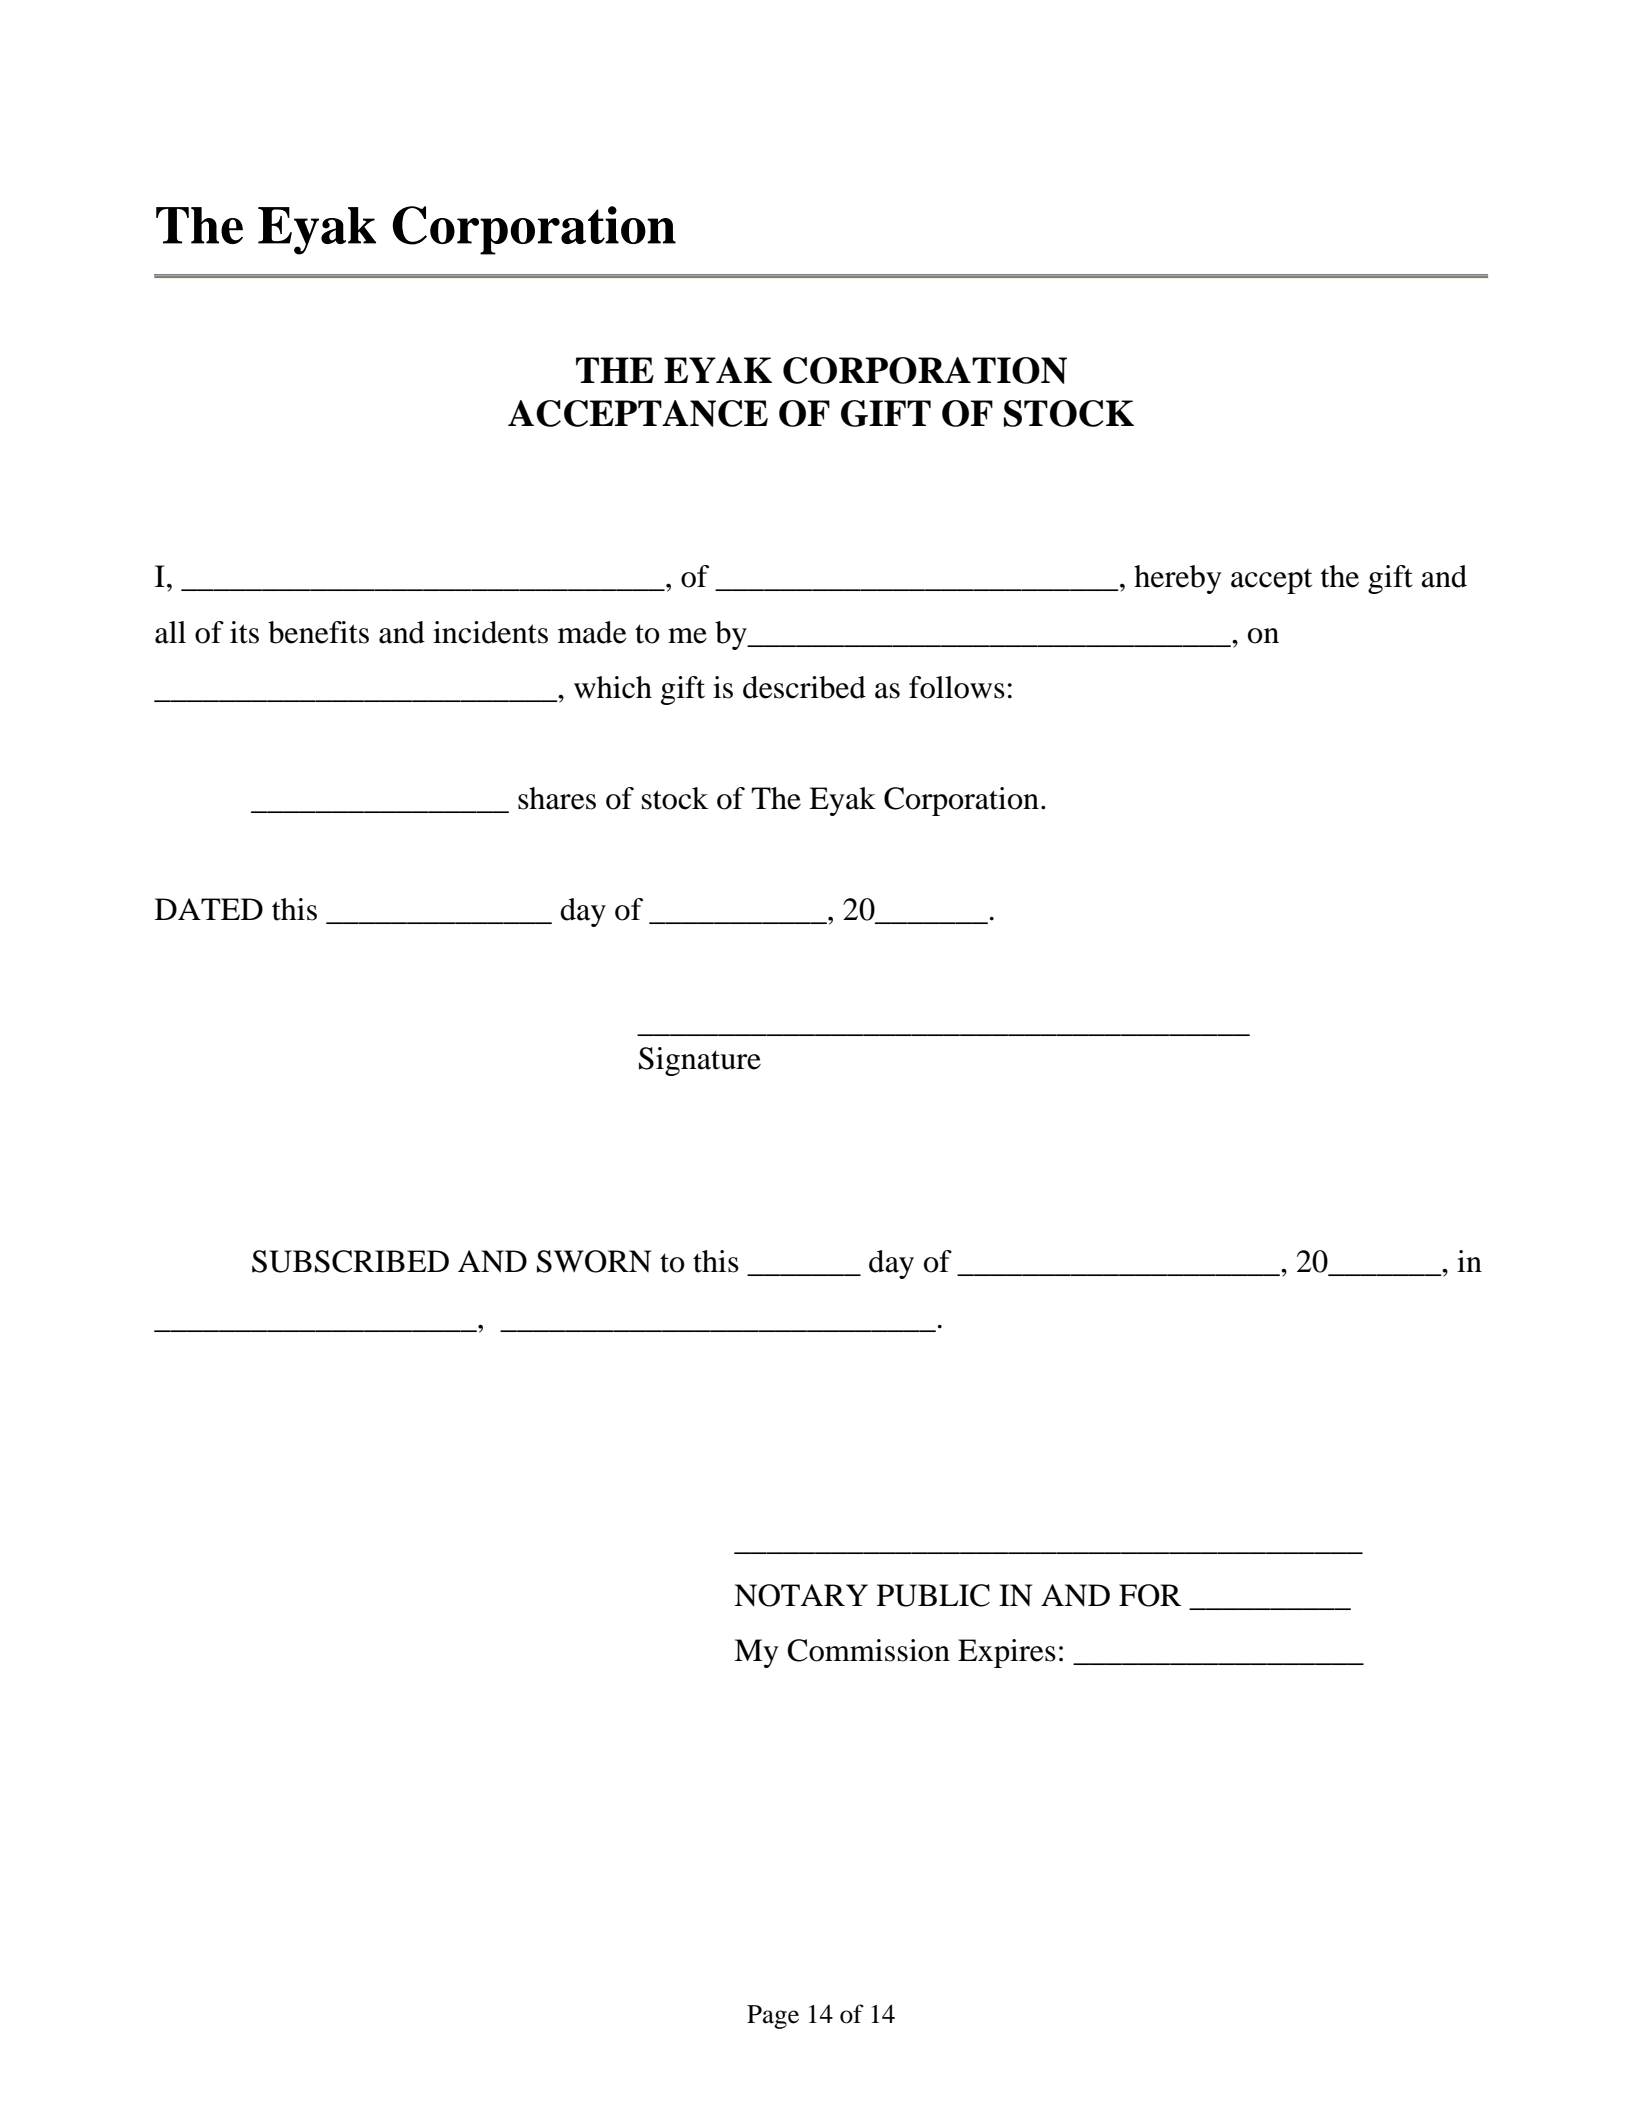  I want to click on SUBSCRIBED, so click(350, 1261).
